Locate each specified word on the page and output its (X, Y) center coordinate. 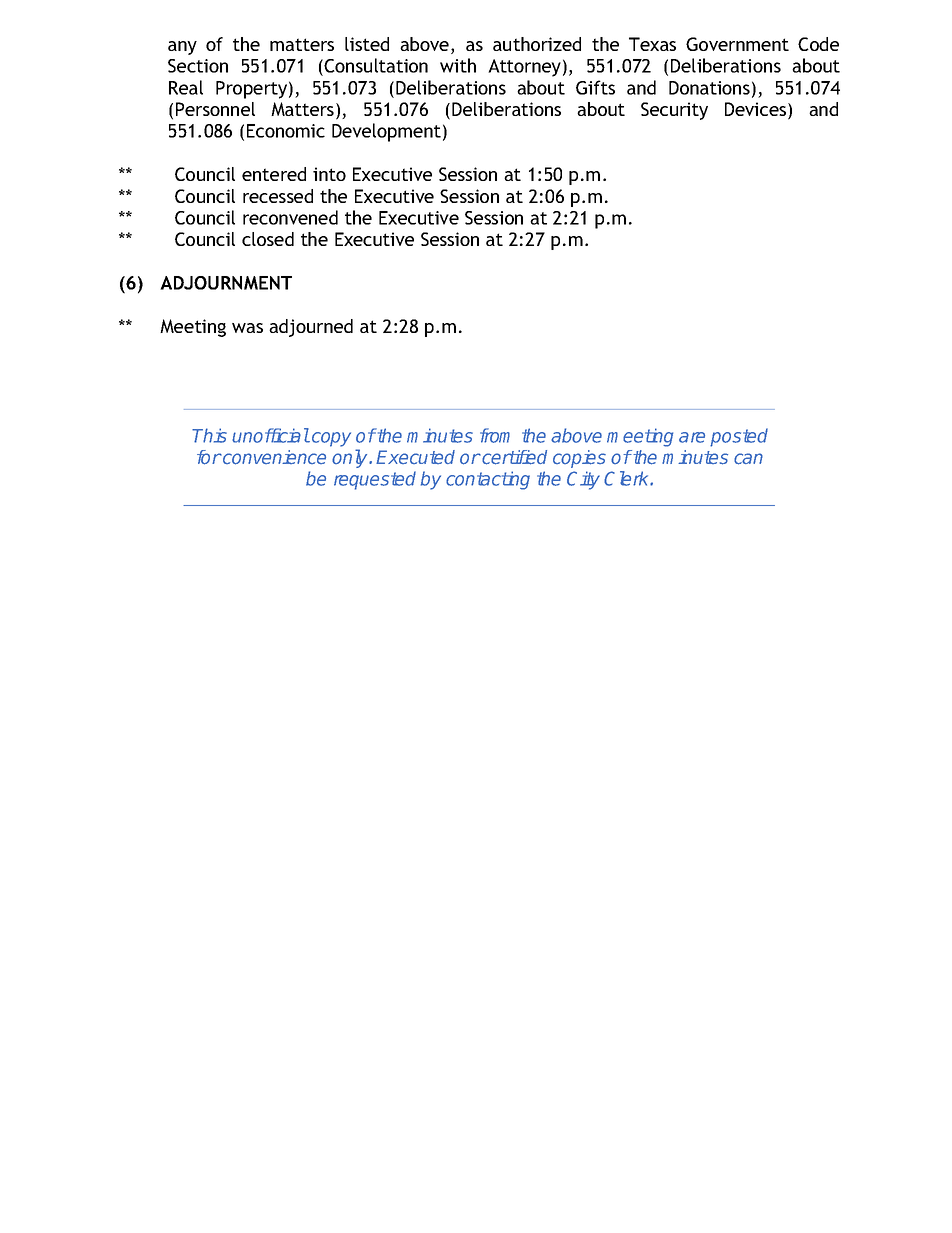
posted (739, 437)
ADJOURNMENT (226, 283)
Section (198, 66)
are (692, 437)
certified (513, 457)
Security (674, 111)
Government (737, 44)
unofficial (271, 435)
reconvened (290, 217)
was (247, 328)
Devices (757, 110)
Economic (286, 131)
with (458, 65)
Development (386, 132)
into (329, 174)
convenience (273, 457)
